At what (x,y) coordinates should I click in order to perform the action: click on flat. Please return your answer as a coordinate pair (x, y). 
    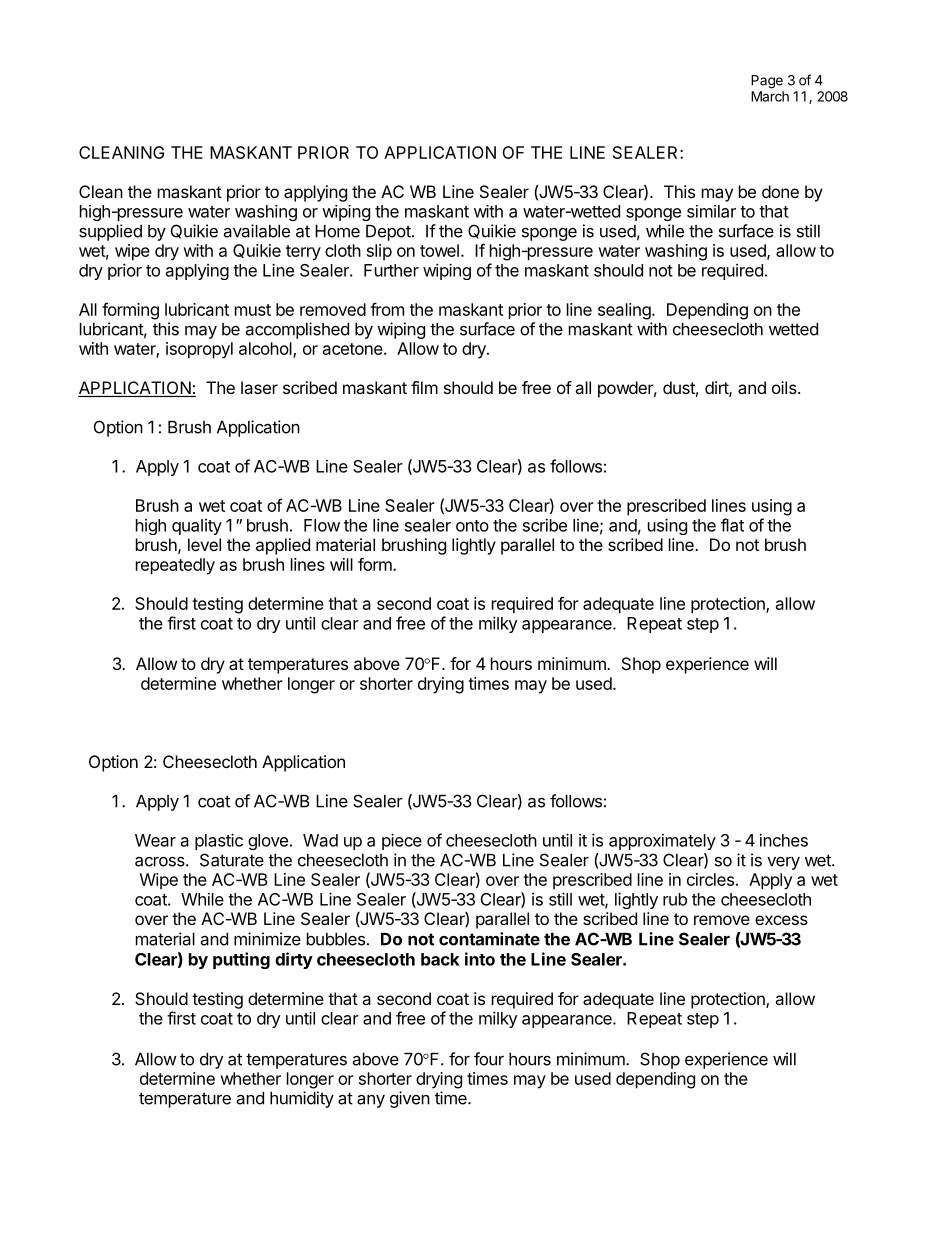
    Looking at the image, I should click on (732, 525).
